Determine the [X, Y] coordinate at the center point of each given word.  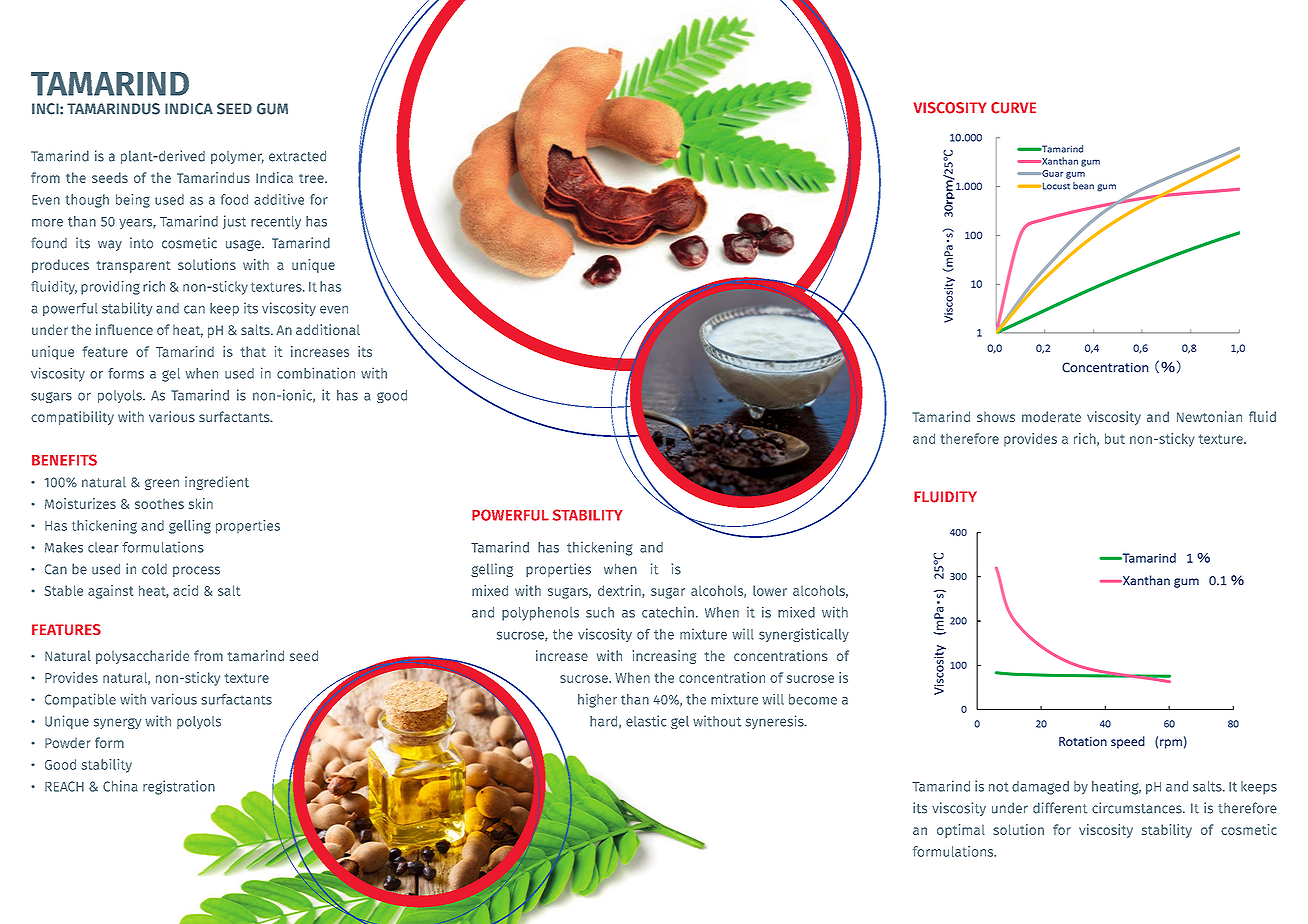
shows [996, 417]
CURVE [1013, 108]
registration [179, 787]
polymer [237, 157]
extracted [297, 156]
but [1115, 438]
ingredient [217, 483]
